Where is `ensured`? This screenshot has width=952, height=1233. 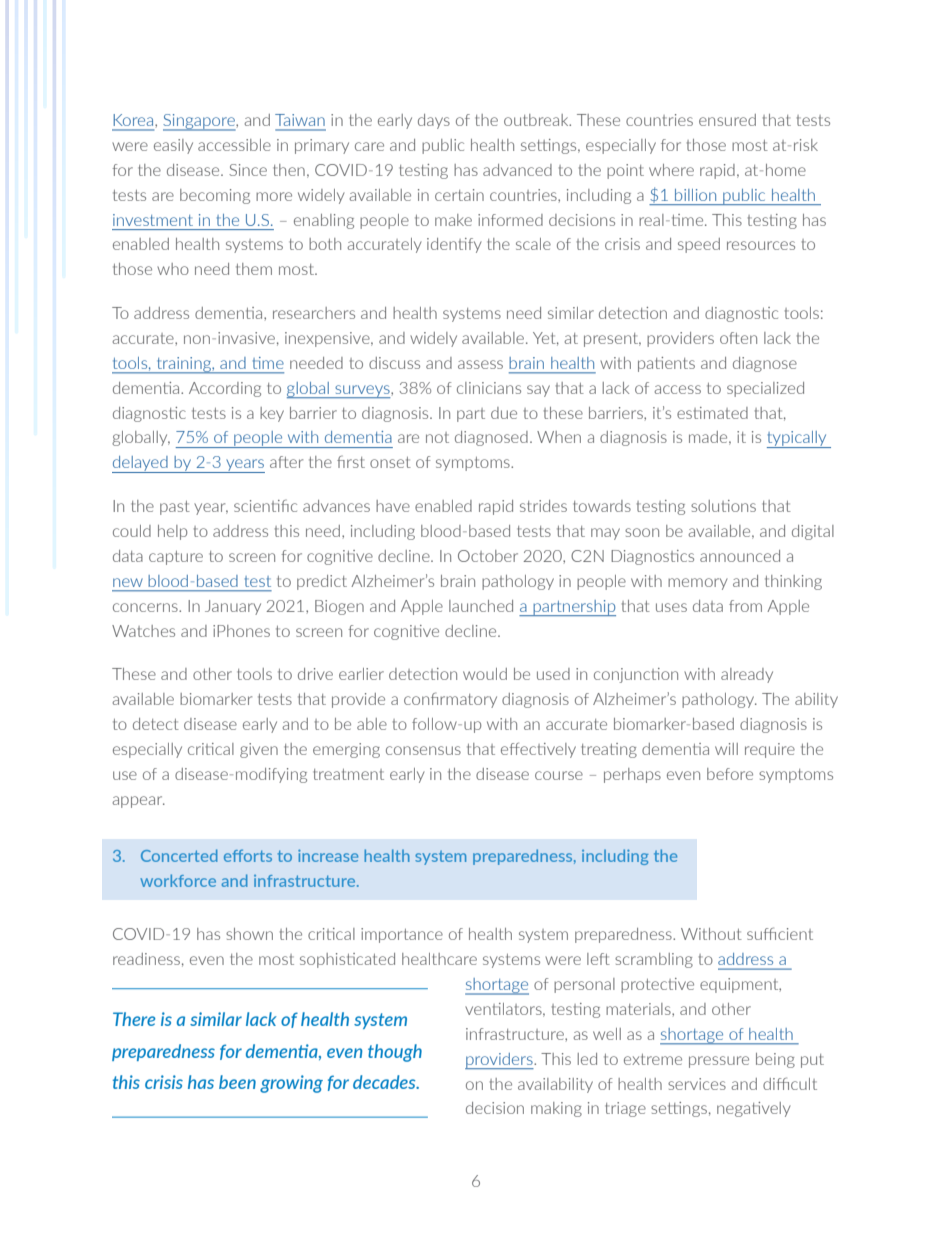
ensured is located at coordinates (727, 120).
